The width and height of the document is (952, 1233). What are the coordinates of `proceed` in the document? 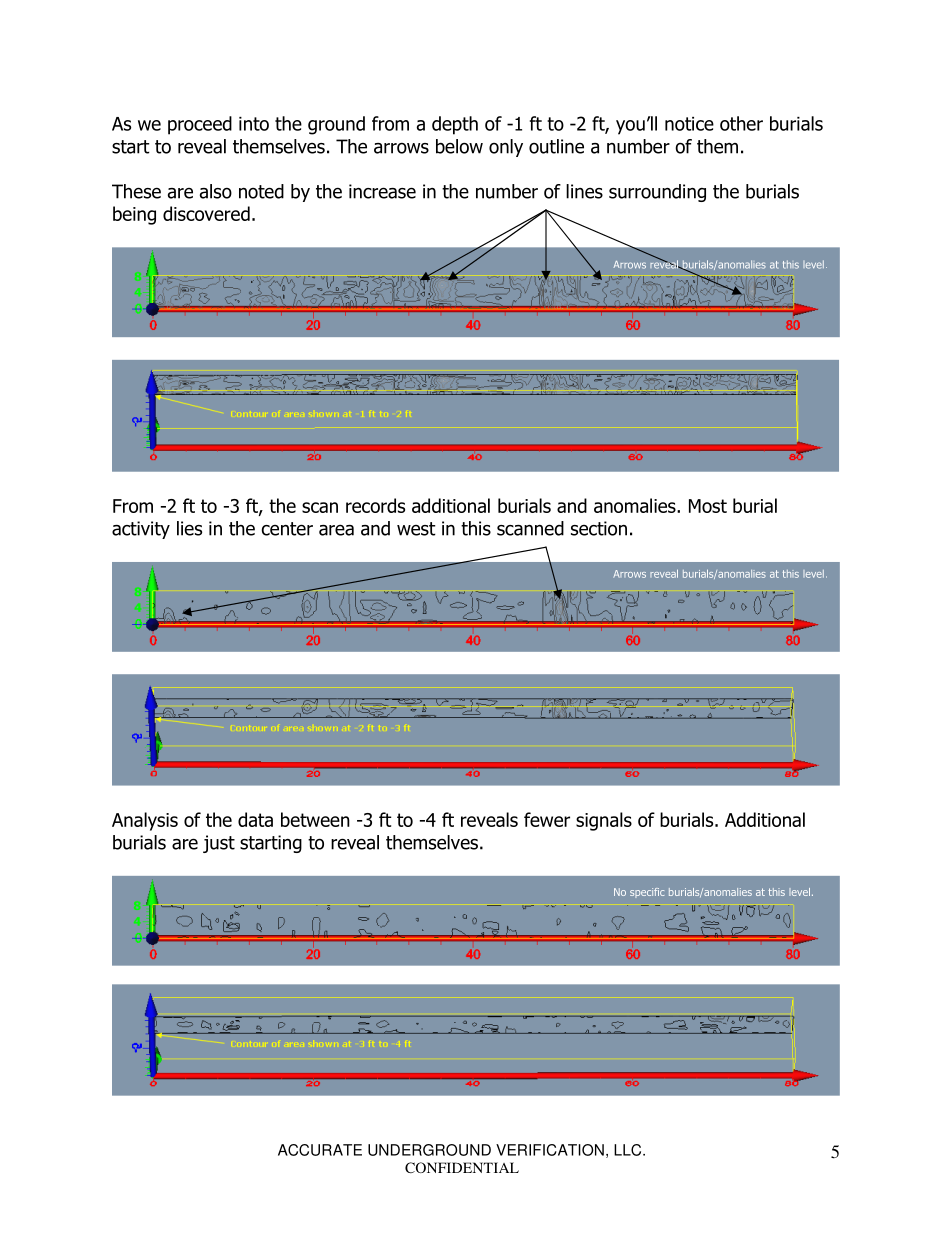 It's located at (200, 125).
